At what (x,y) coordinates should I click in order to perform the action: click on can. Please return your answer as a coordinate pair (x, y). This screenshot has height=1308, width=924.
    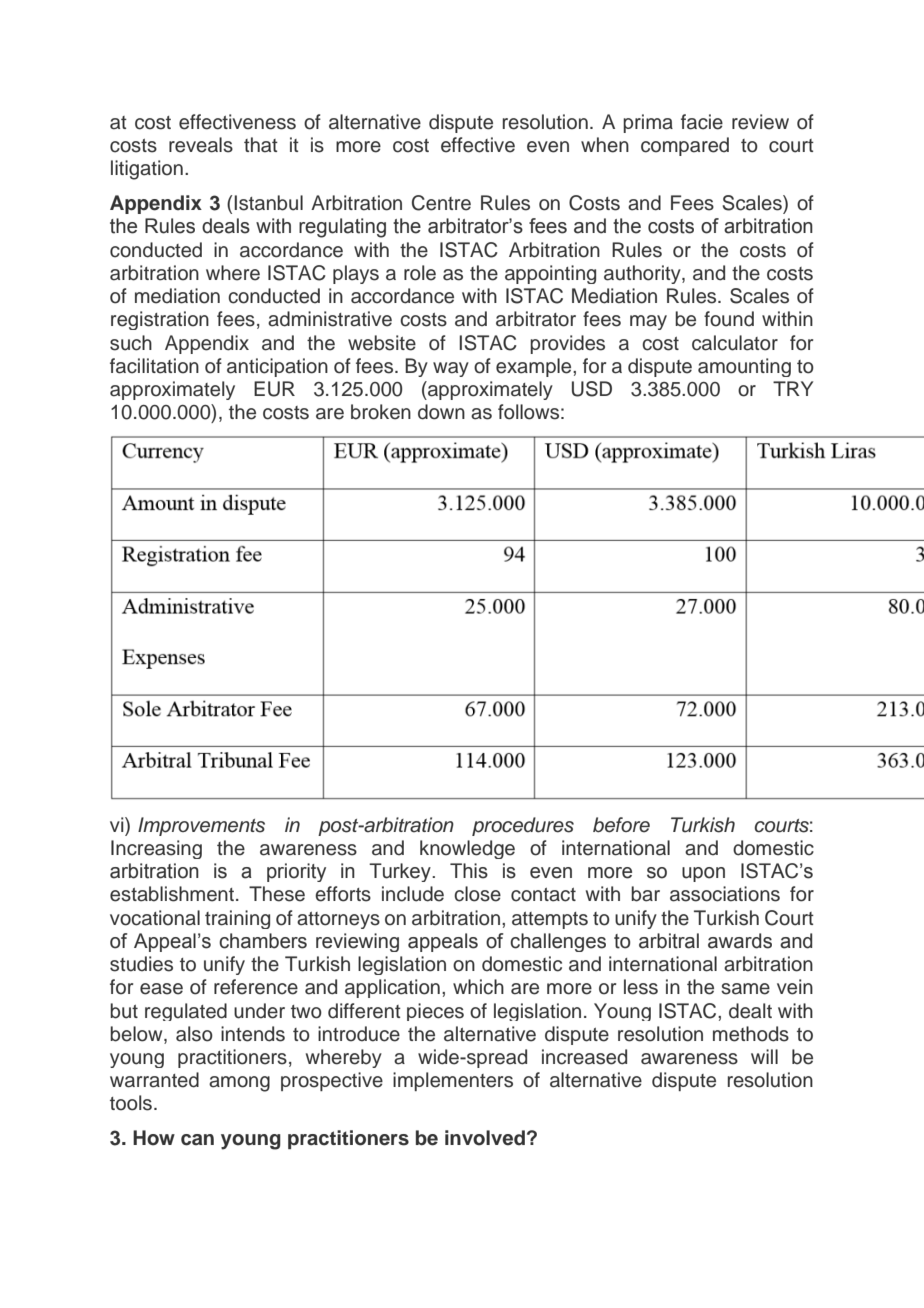
    Looking at the image, I should click on (197, 1140).
